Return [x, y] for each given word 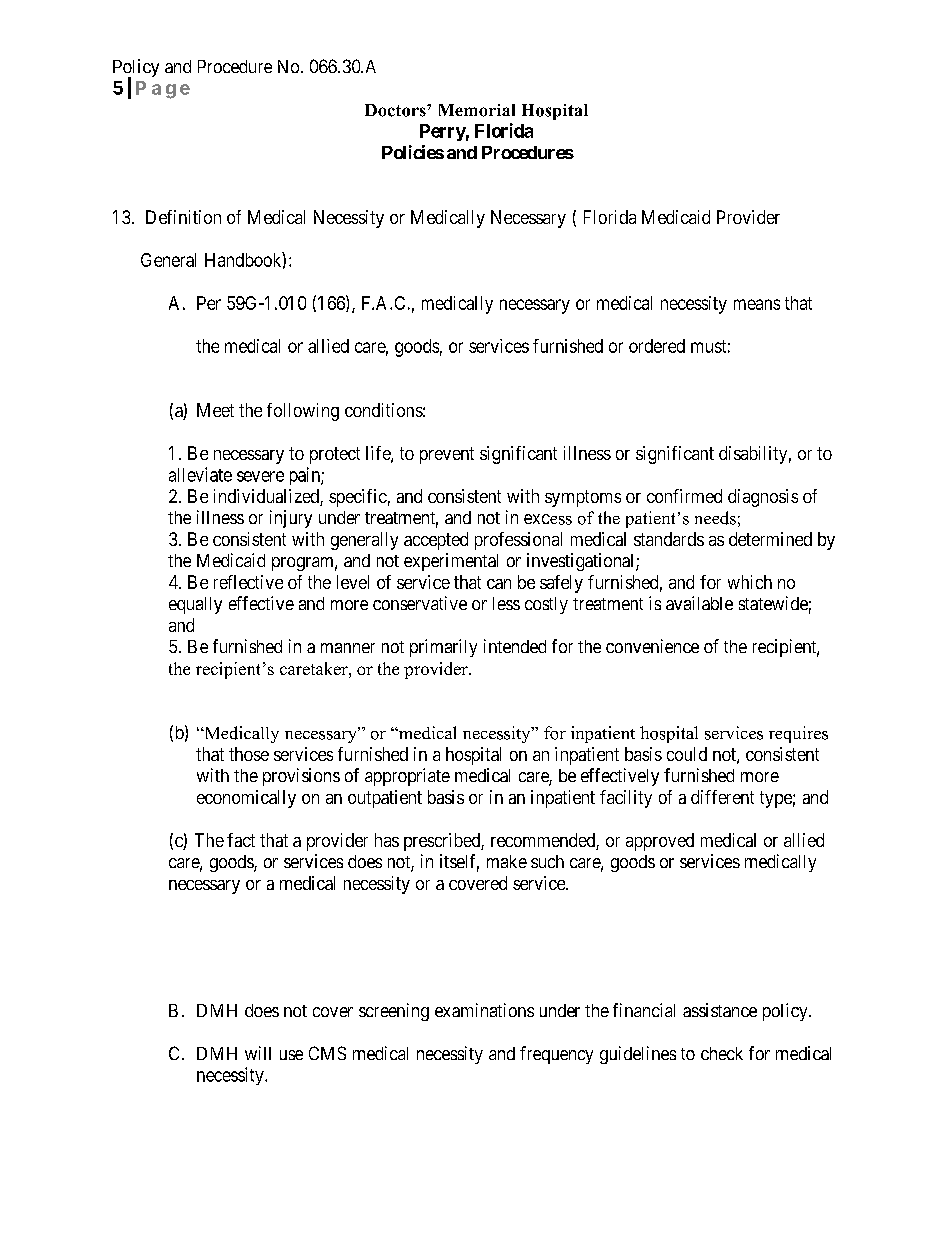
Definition [183, 217]
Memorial [477, 110]
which [750, 582]
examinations [484, 1010]
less [506, 603]
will [258, 1053]
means [757, 304]
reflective [248, 582]
